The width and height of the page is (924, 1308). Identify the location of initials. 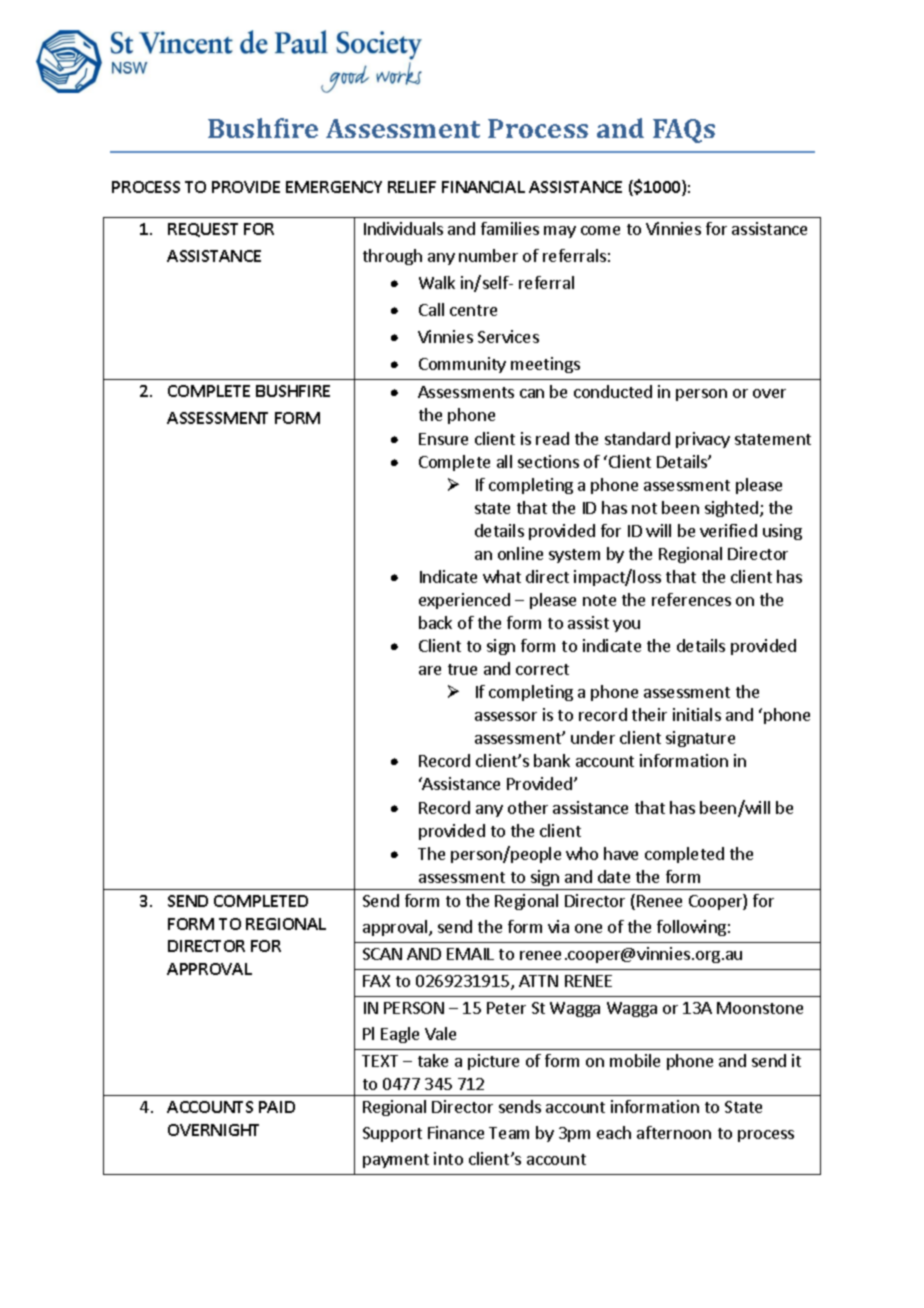
(697, 714).
